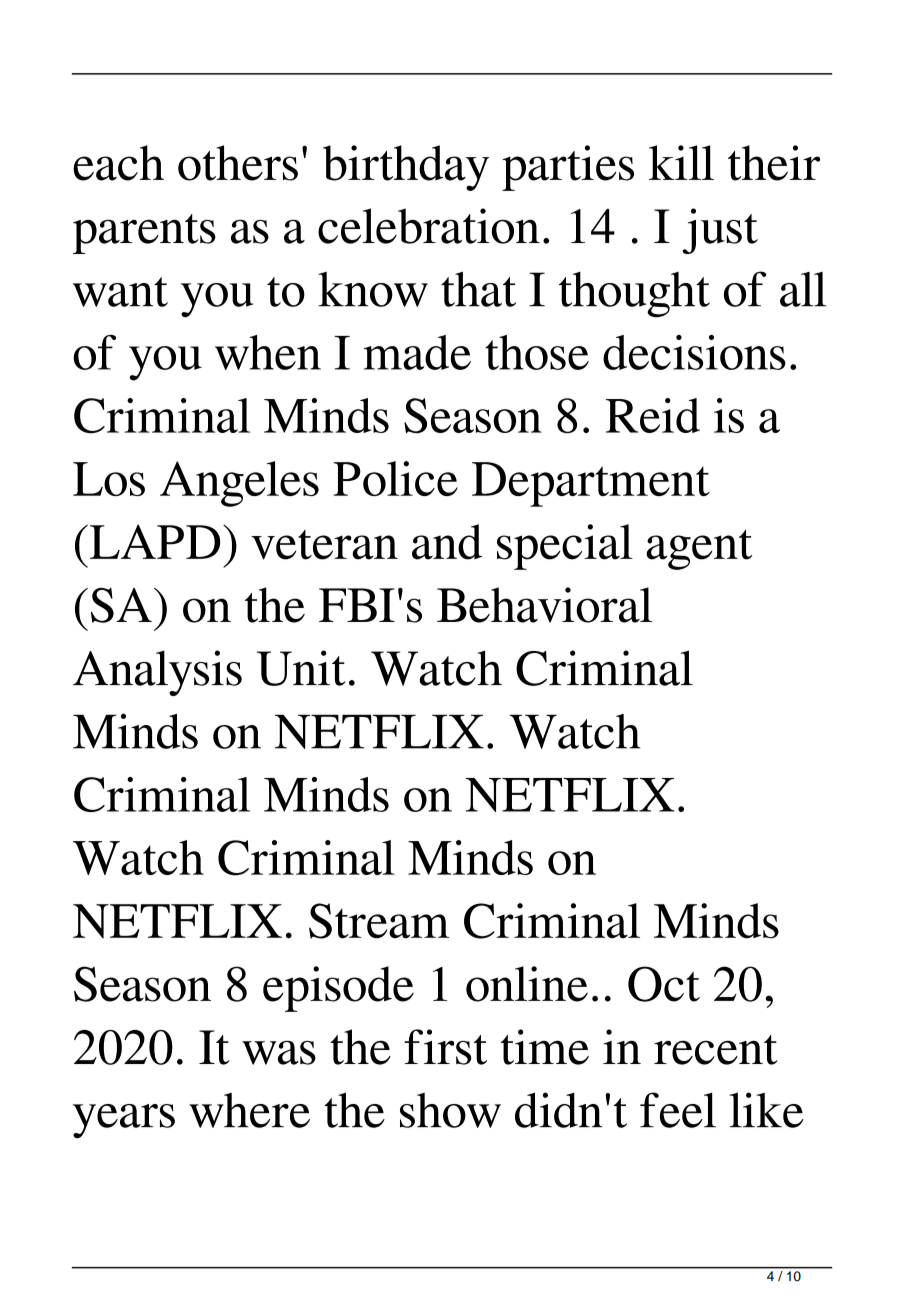  Describe the element at coordinates (664, 984) in the image. I see `Oct` at that location.
